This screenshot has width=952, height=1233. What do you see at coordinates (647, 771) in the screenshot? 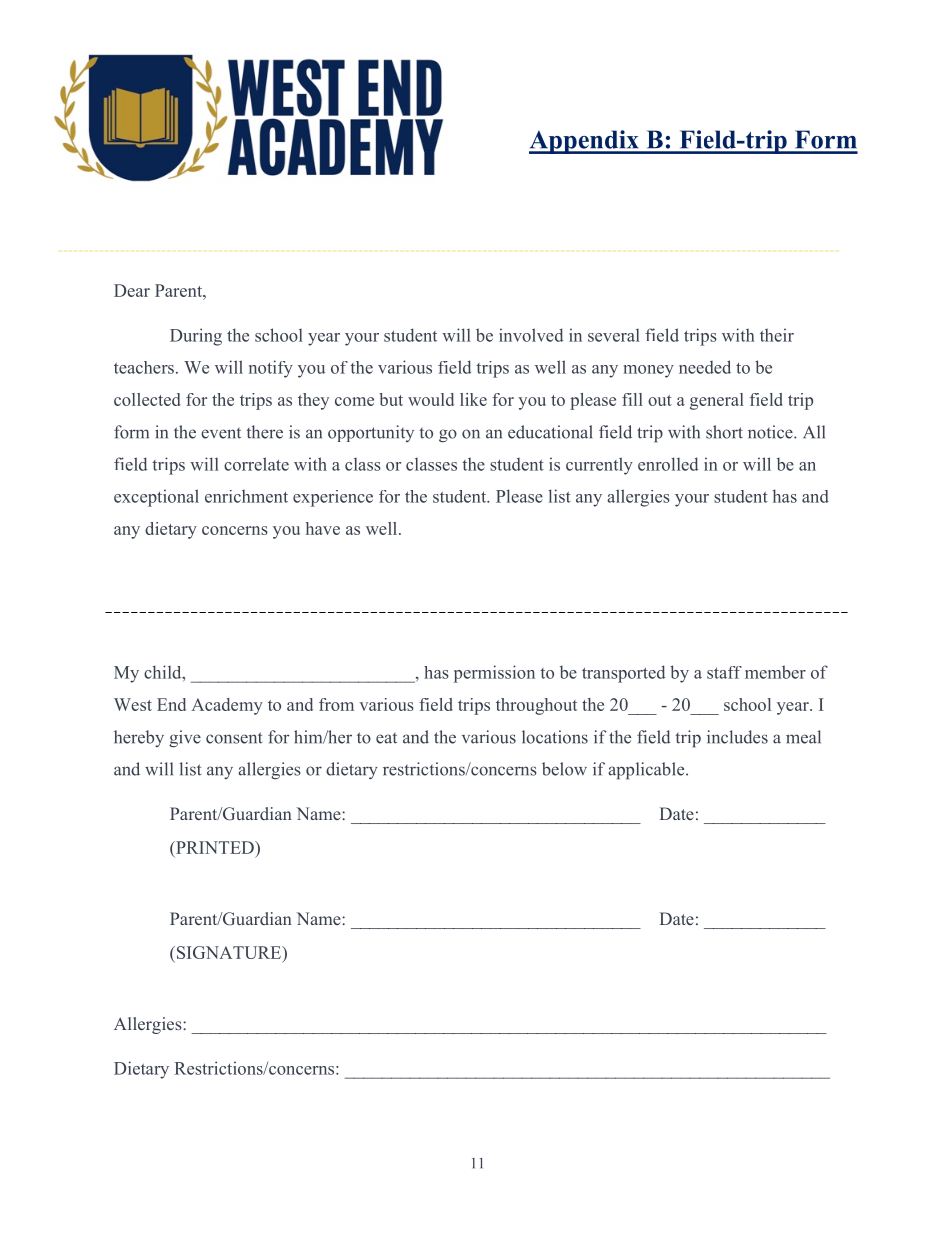
I see `applicable` at bounding box center [647, 771].
